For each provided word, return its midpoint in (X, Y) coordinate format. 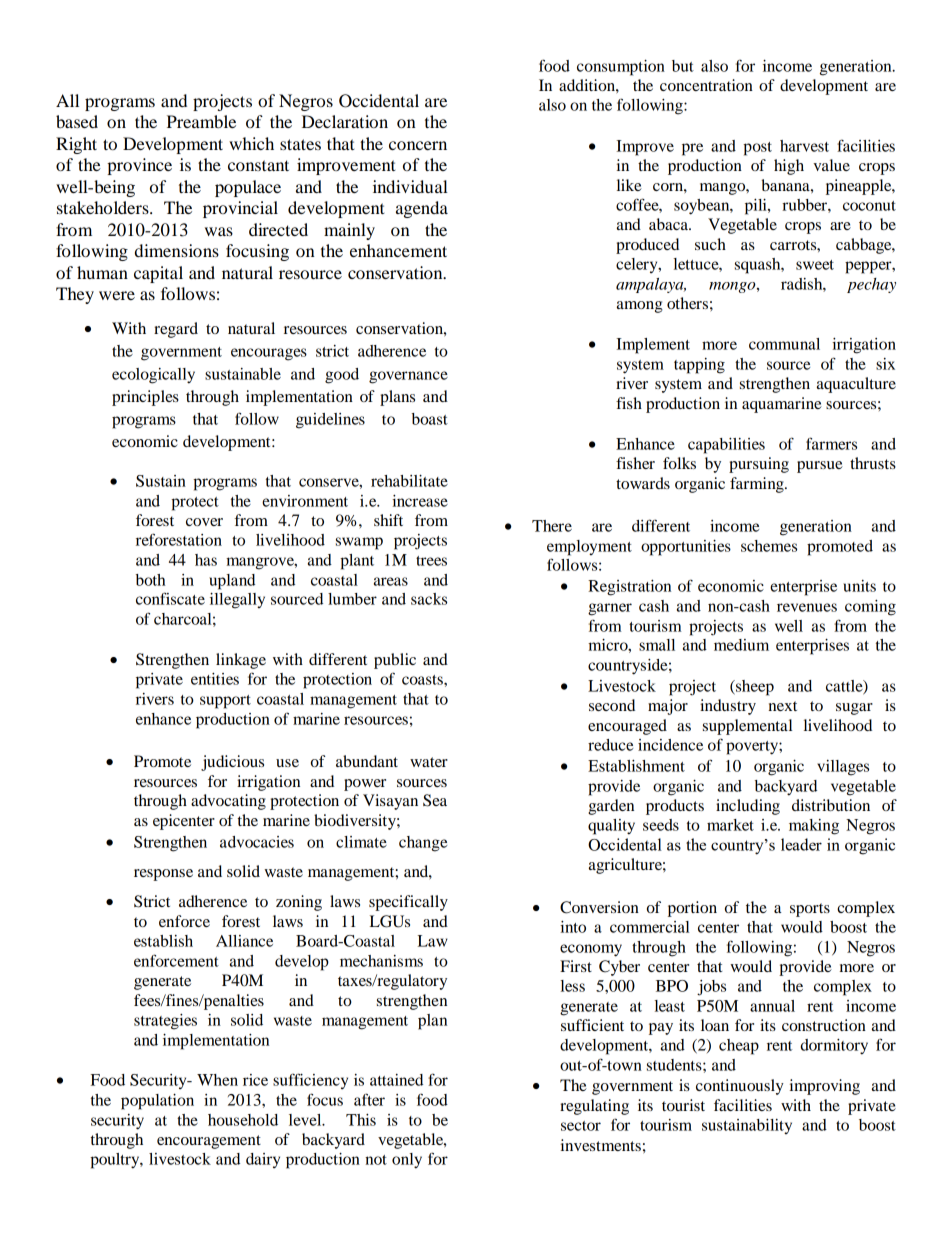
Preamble (201, 121)
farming (758, 485)
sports (810, 910)
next (782, 706)
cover (204, 522)
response (163, 875)
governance (408, 377)
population (157, 1102)
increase (420, 501)
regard (176, 330)
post (757, 149)
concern (418, 145)
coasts (423, 680)
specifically (408, 903)
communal (784, 344)
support (225, 702)
